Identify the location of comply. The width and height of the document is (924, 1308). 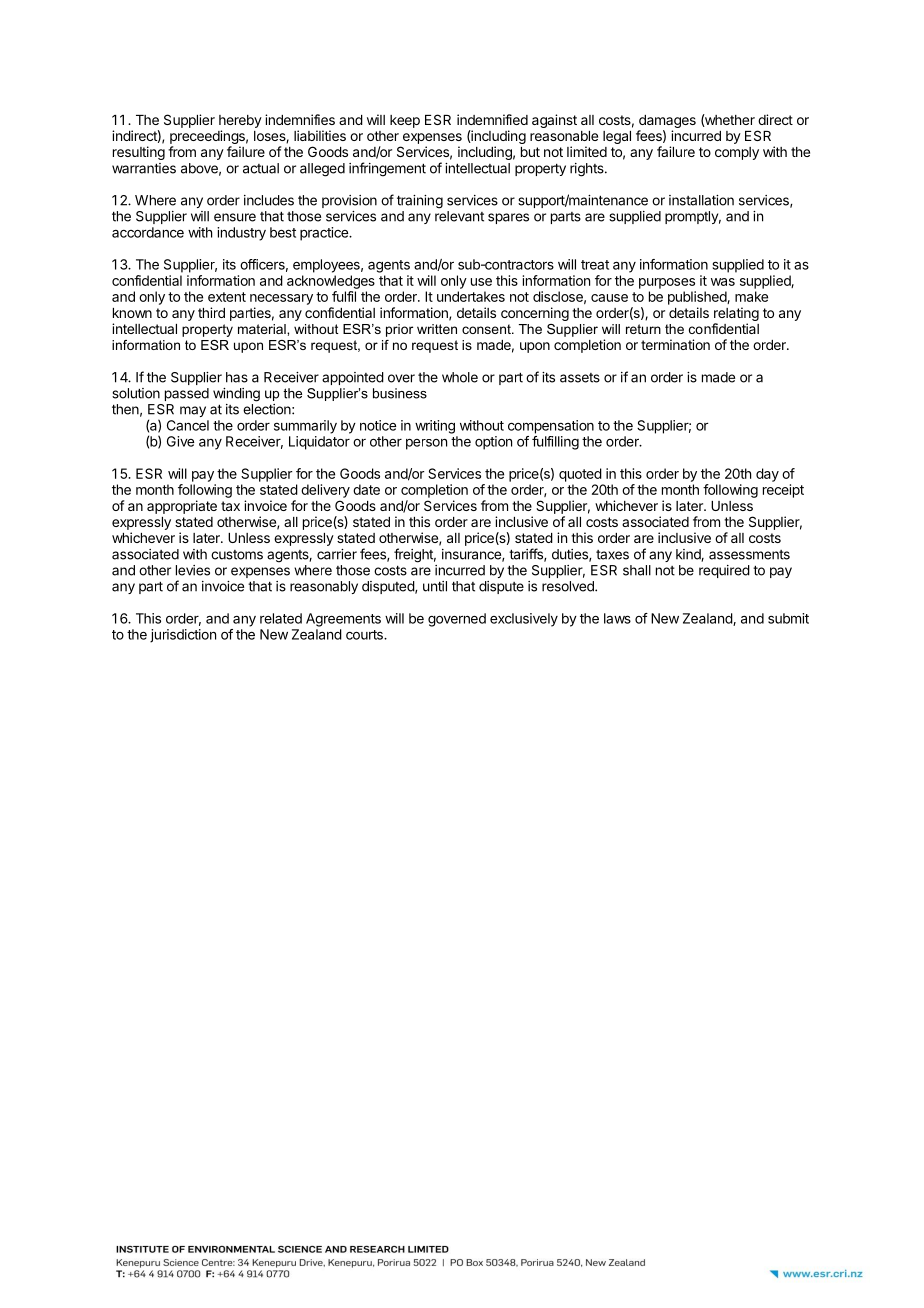
(737, 153).
